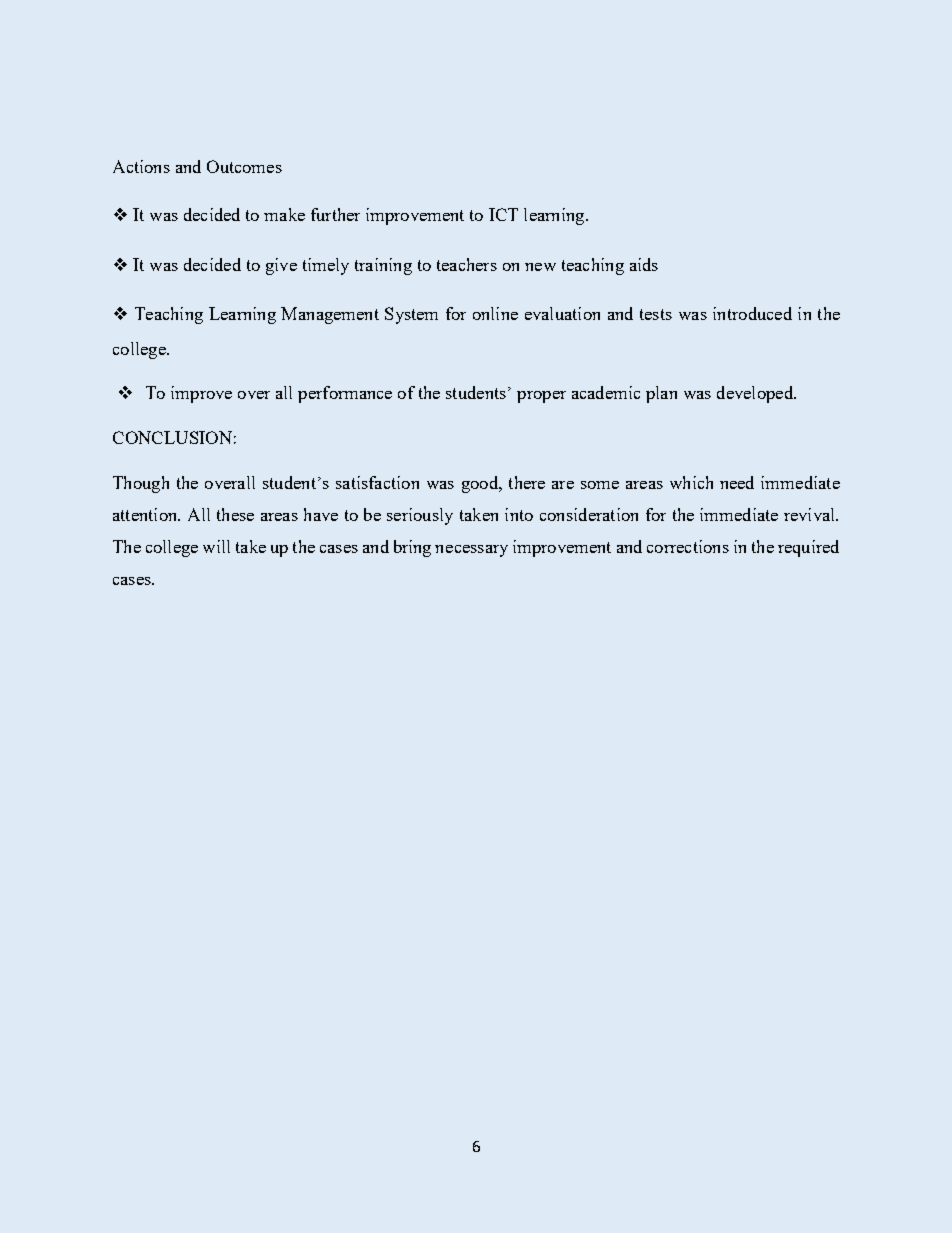  What do you see at coordinates (244, 166) in the screenshot?
I see `Outcomes` at bounding box center [244, 166].
